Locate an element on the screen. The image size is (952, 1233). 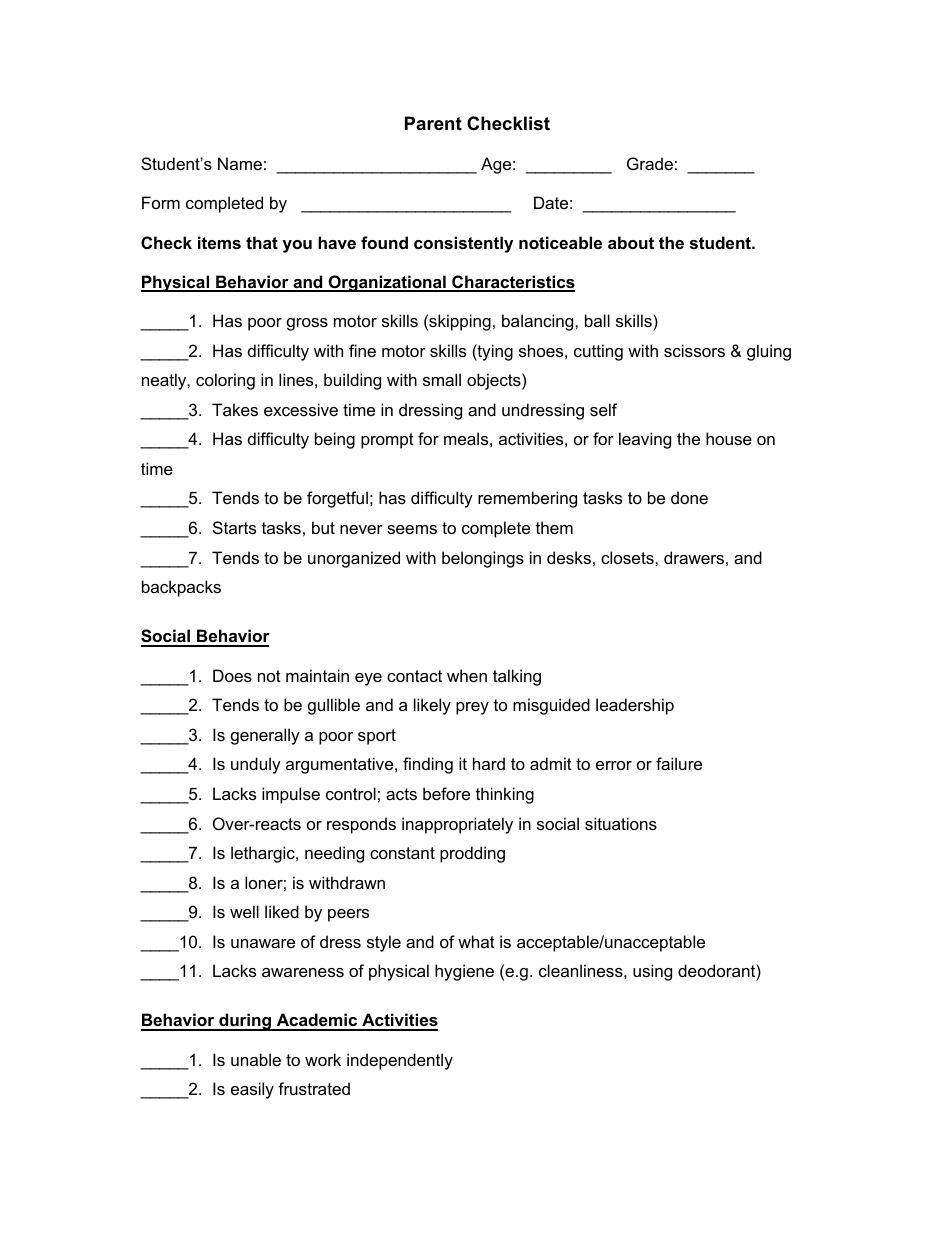
Grade is located at coordinates (650, 163).
